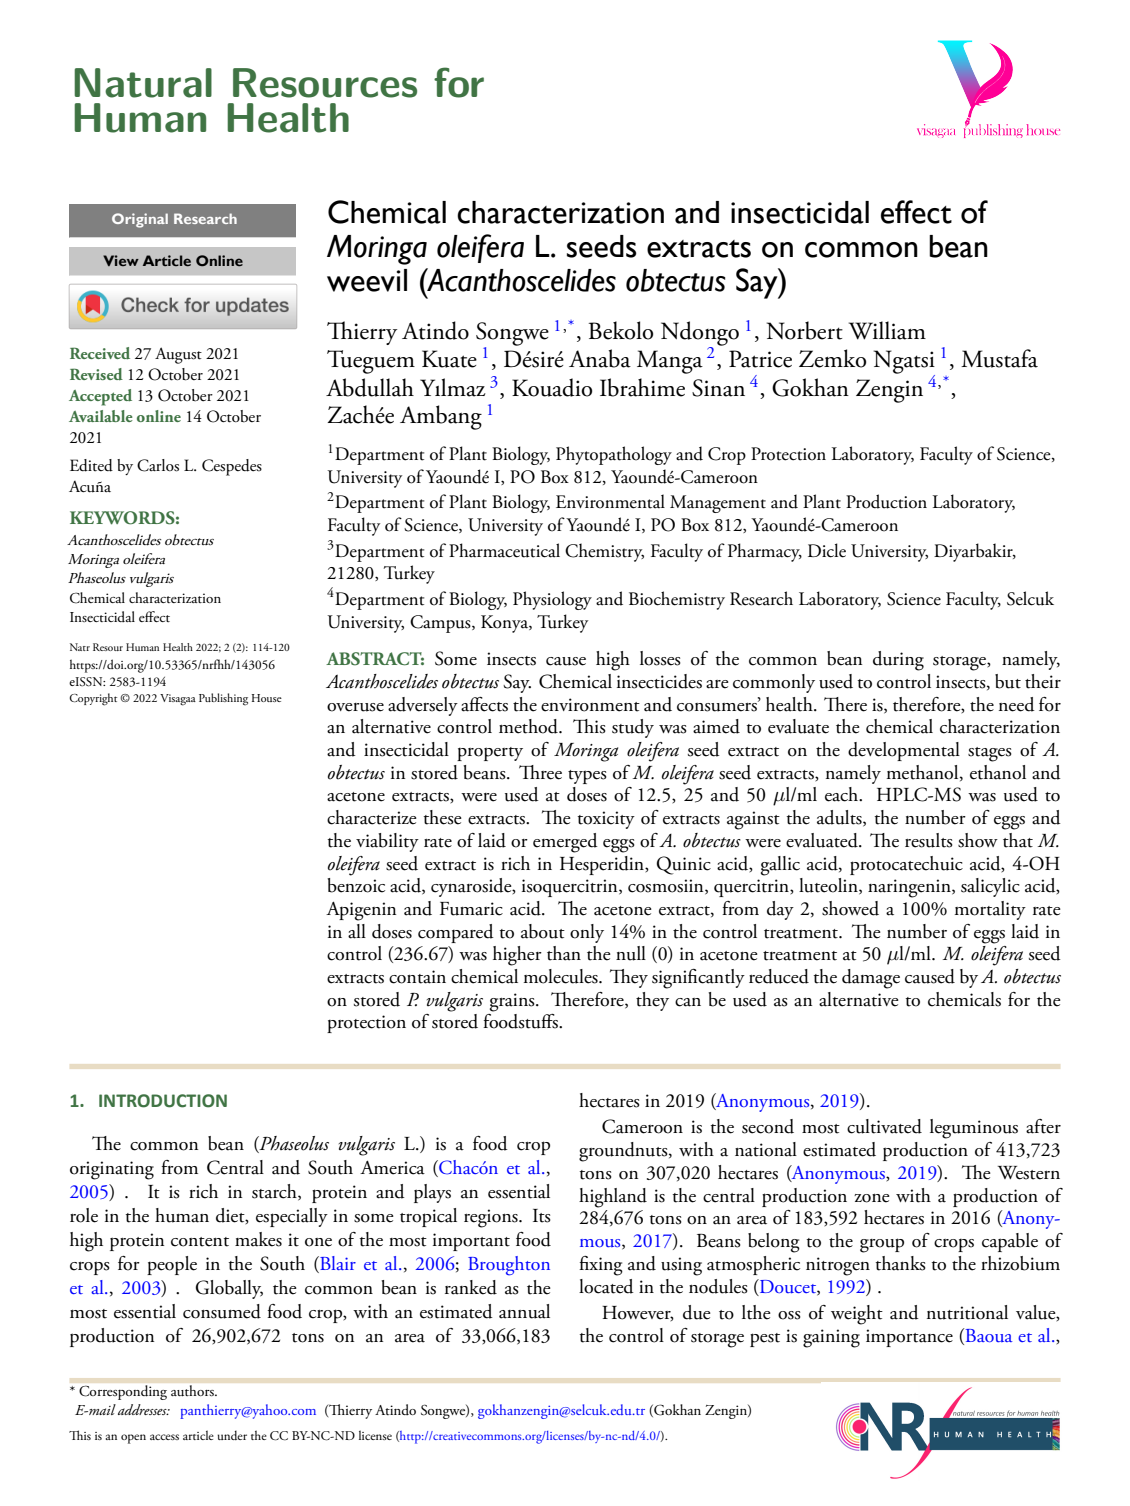 This screenshot has width=1130, height=1506. What do you see at coordinates (904, 751) in the screenshot?
I see `developmental` at bounding box center [904, 751].
